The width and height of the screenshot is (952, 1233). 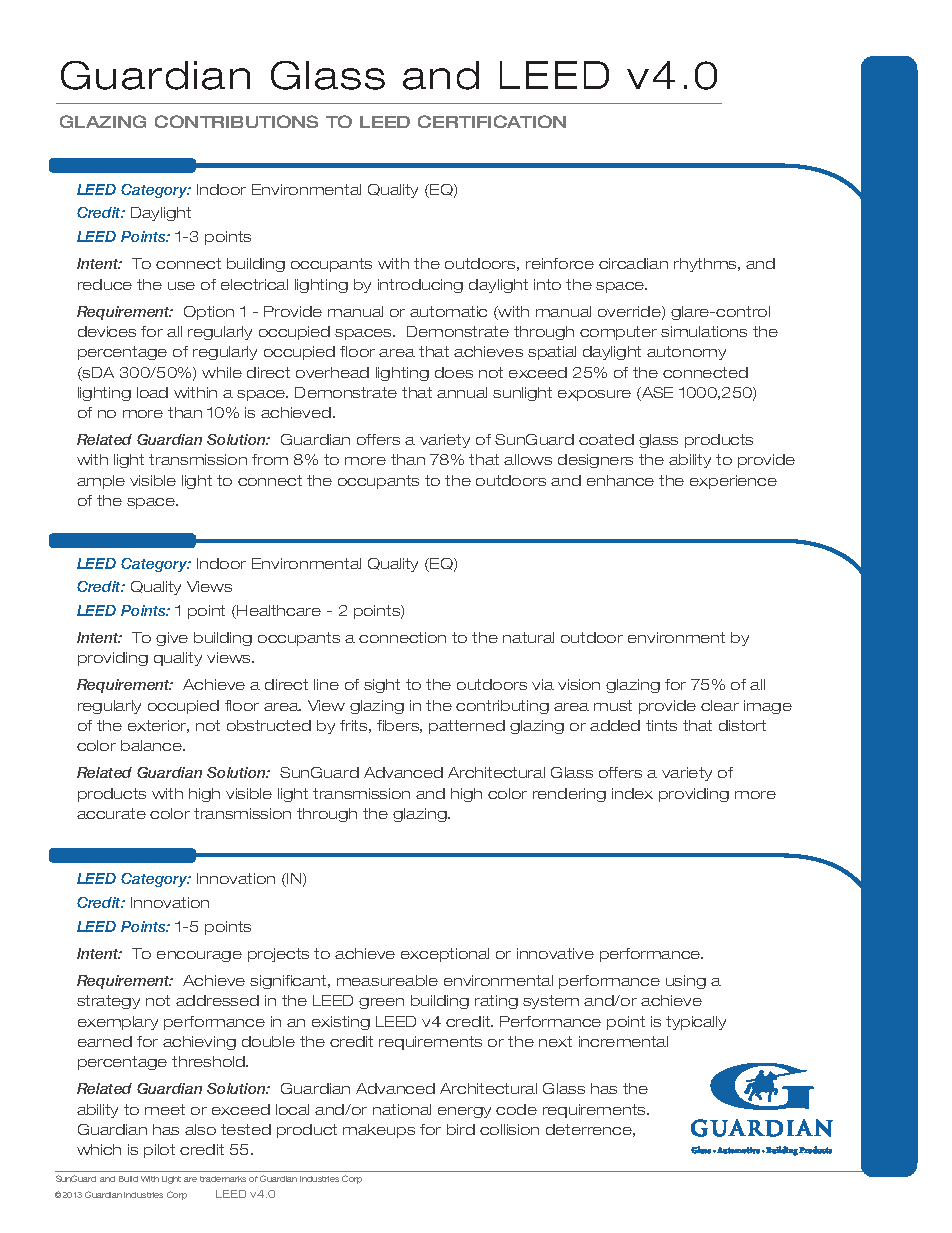 What do you see at coordinates (159, 1151) in the screenshot?
I see `pilot` at bounding box center [159, 1151].
